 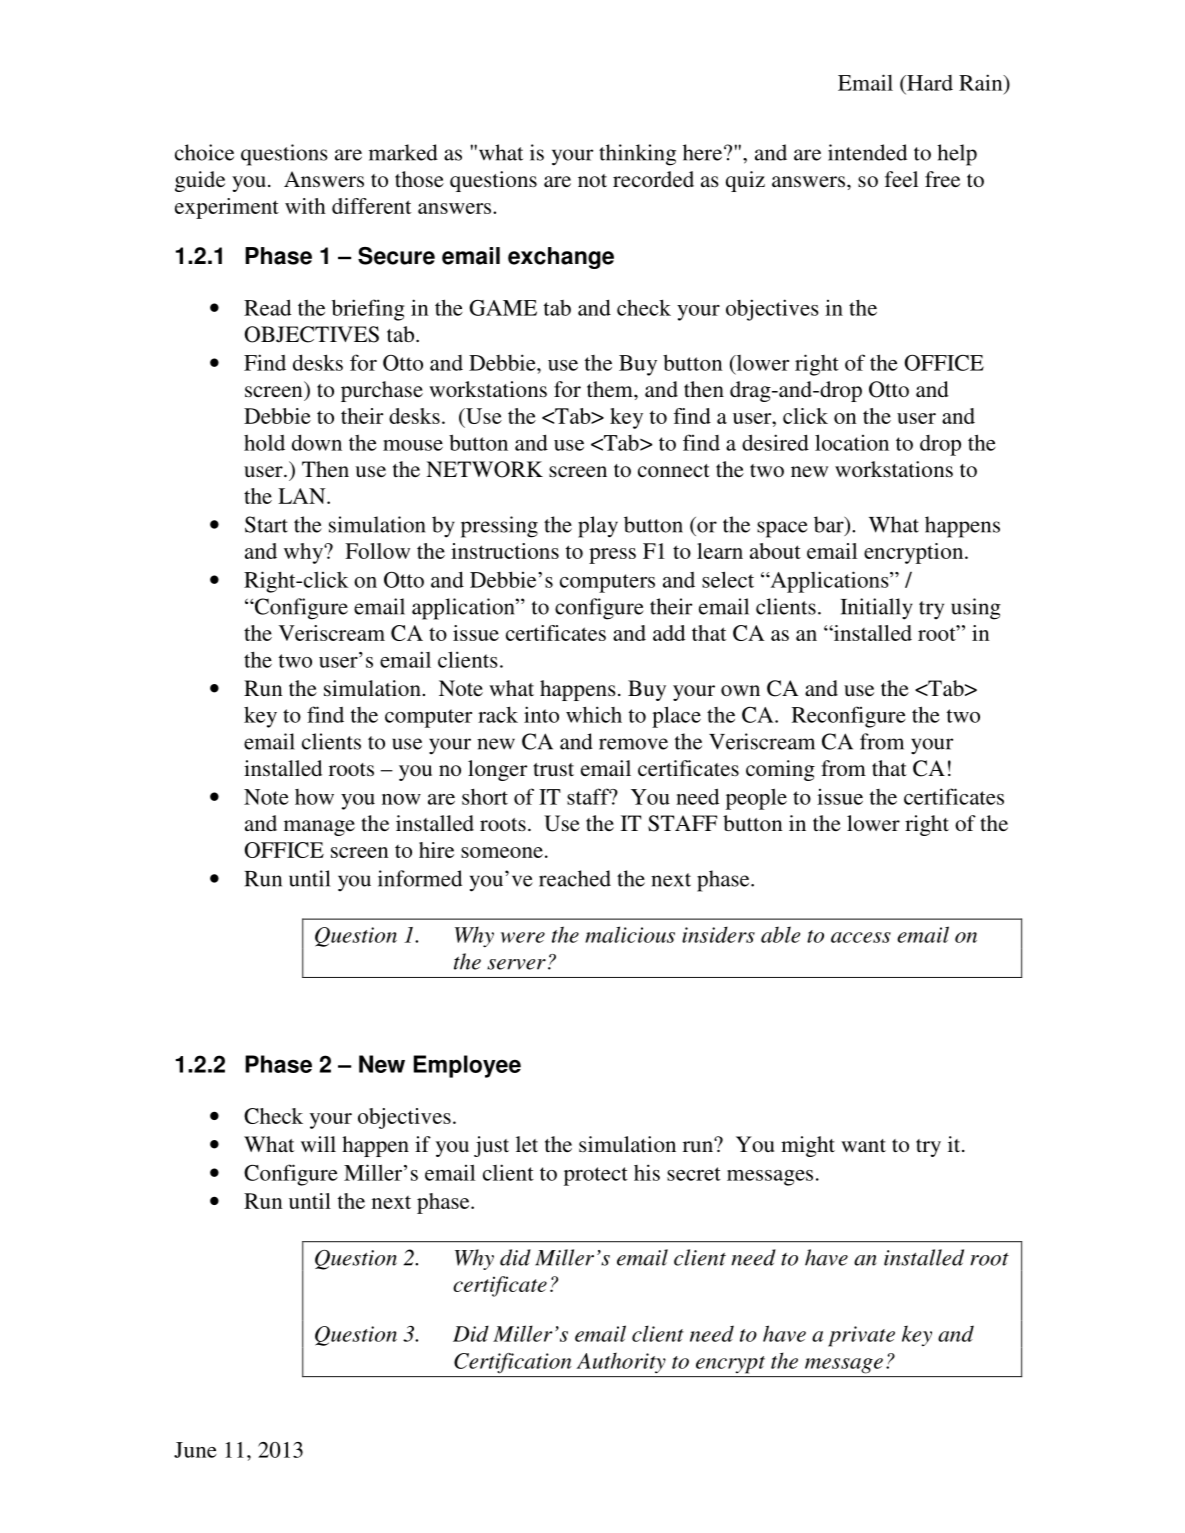 What do you see at coordinates (204, 152) in the screenshot?
I see `choice` at bounding box center [204, 152].
